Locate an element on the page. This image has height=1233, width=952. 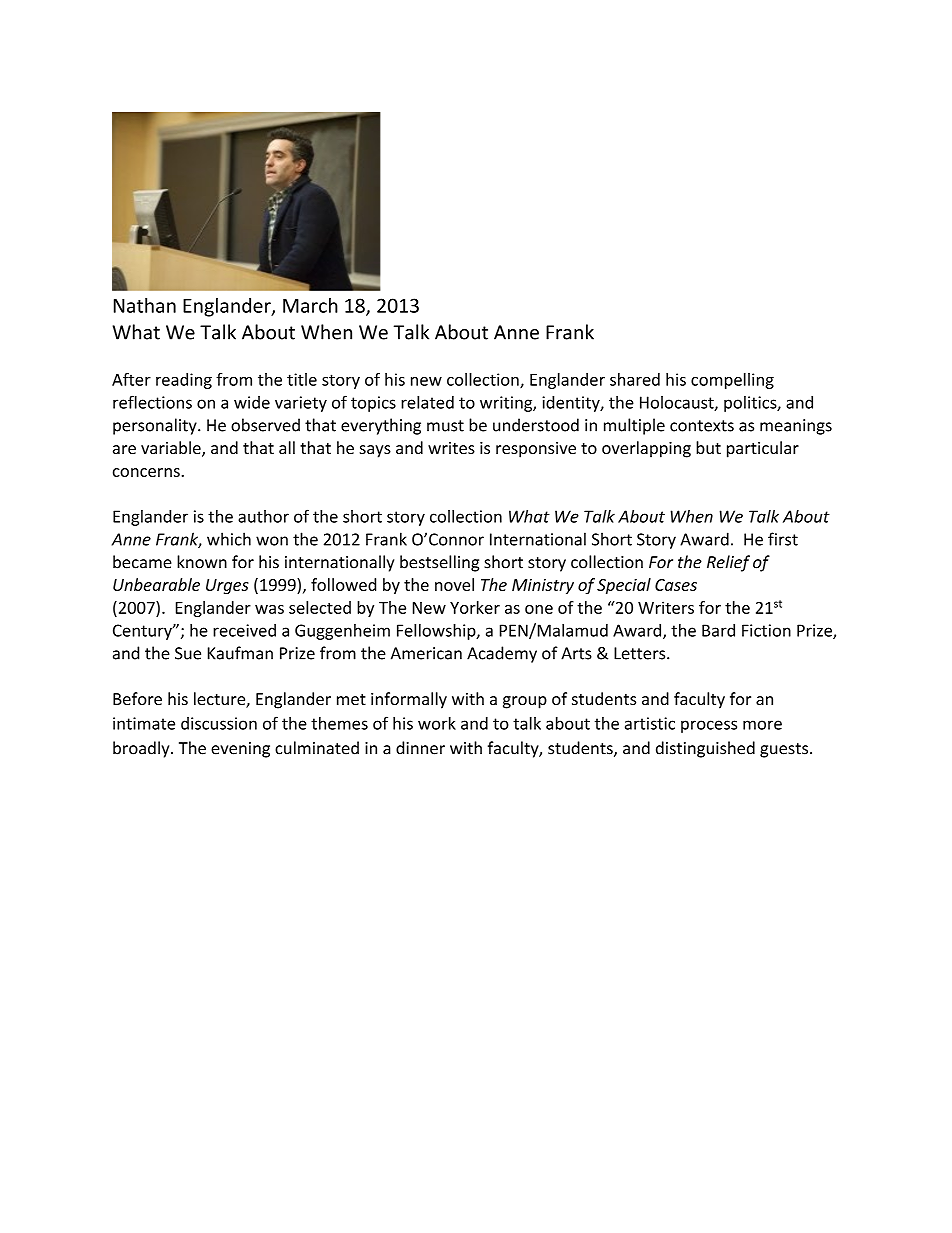
discussion is located at coordinates (219, 723).
